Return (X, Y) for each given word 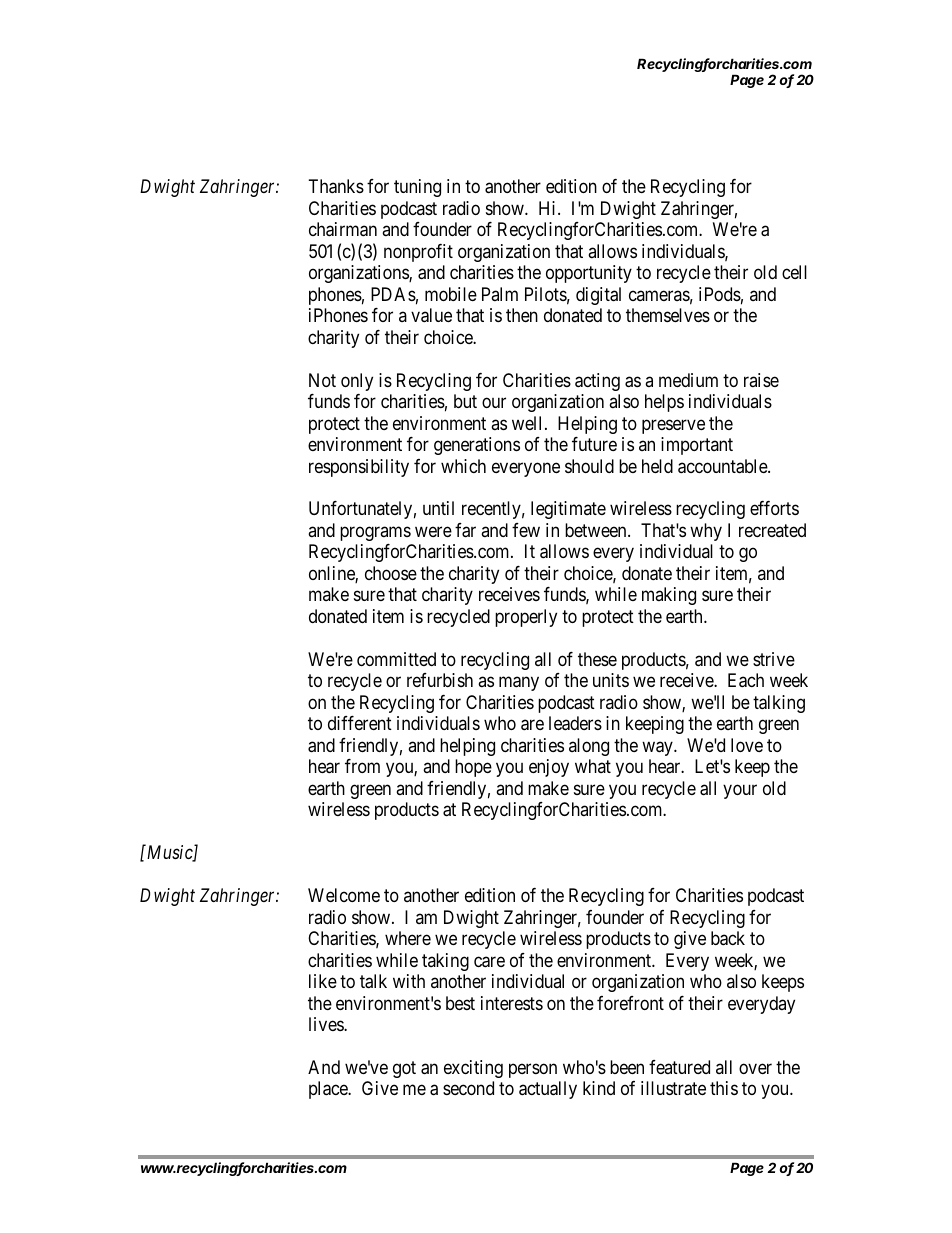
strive (774, 659)
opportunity (589, 274)
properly (526, 618)
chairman (343, 229)
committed (396, 659)
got (404, 1069)
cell (794, 272)
